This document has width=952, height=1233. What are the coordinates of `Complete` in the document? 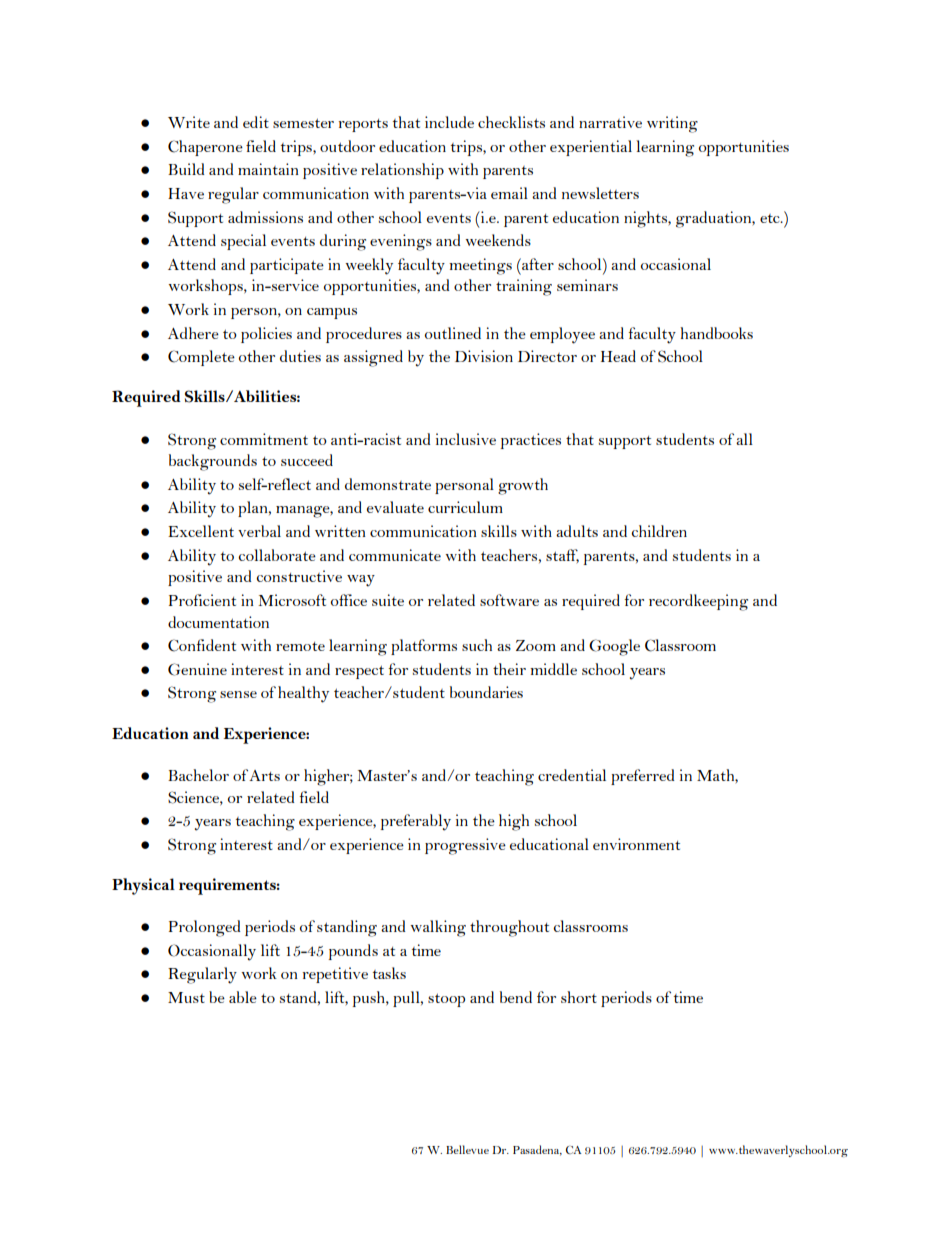 It's located at (201, 358).
